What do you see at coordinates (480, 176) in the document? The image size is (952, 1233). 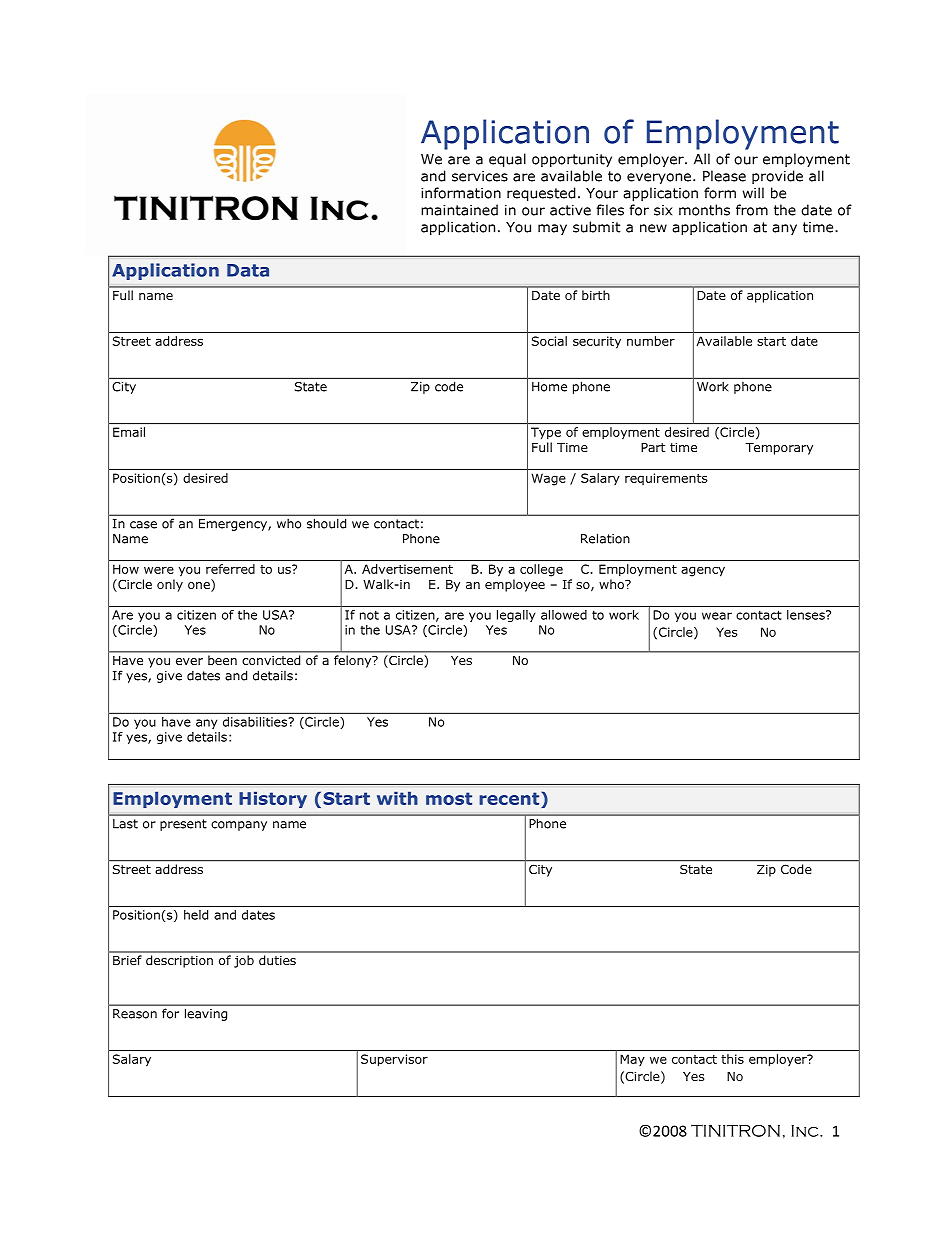 I see `services` at bounding box center [480, 176].
